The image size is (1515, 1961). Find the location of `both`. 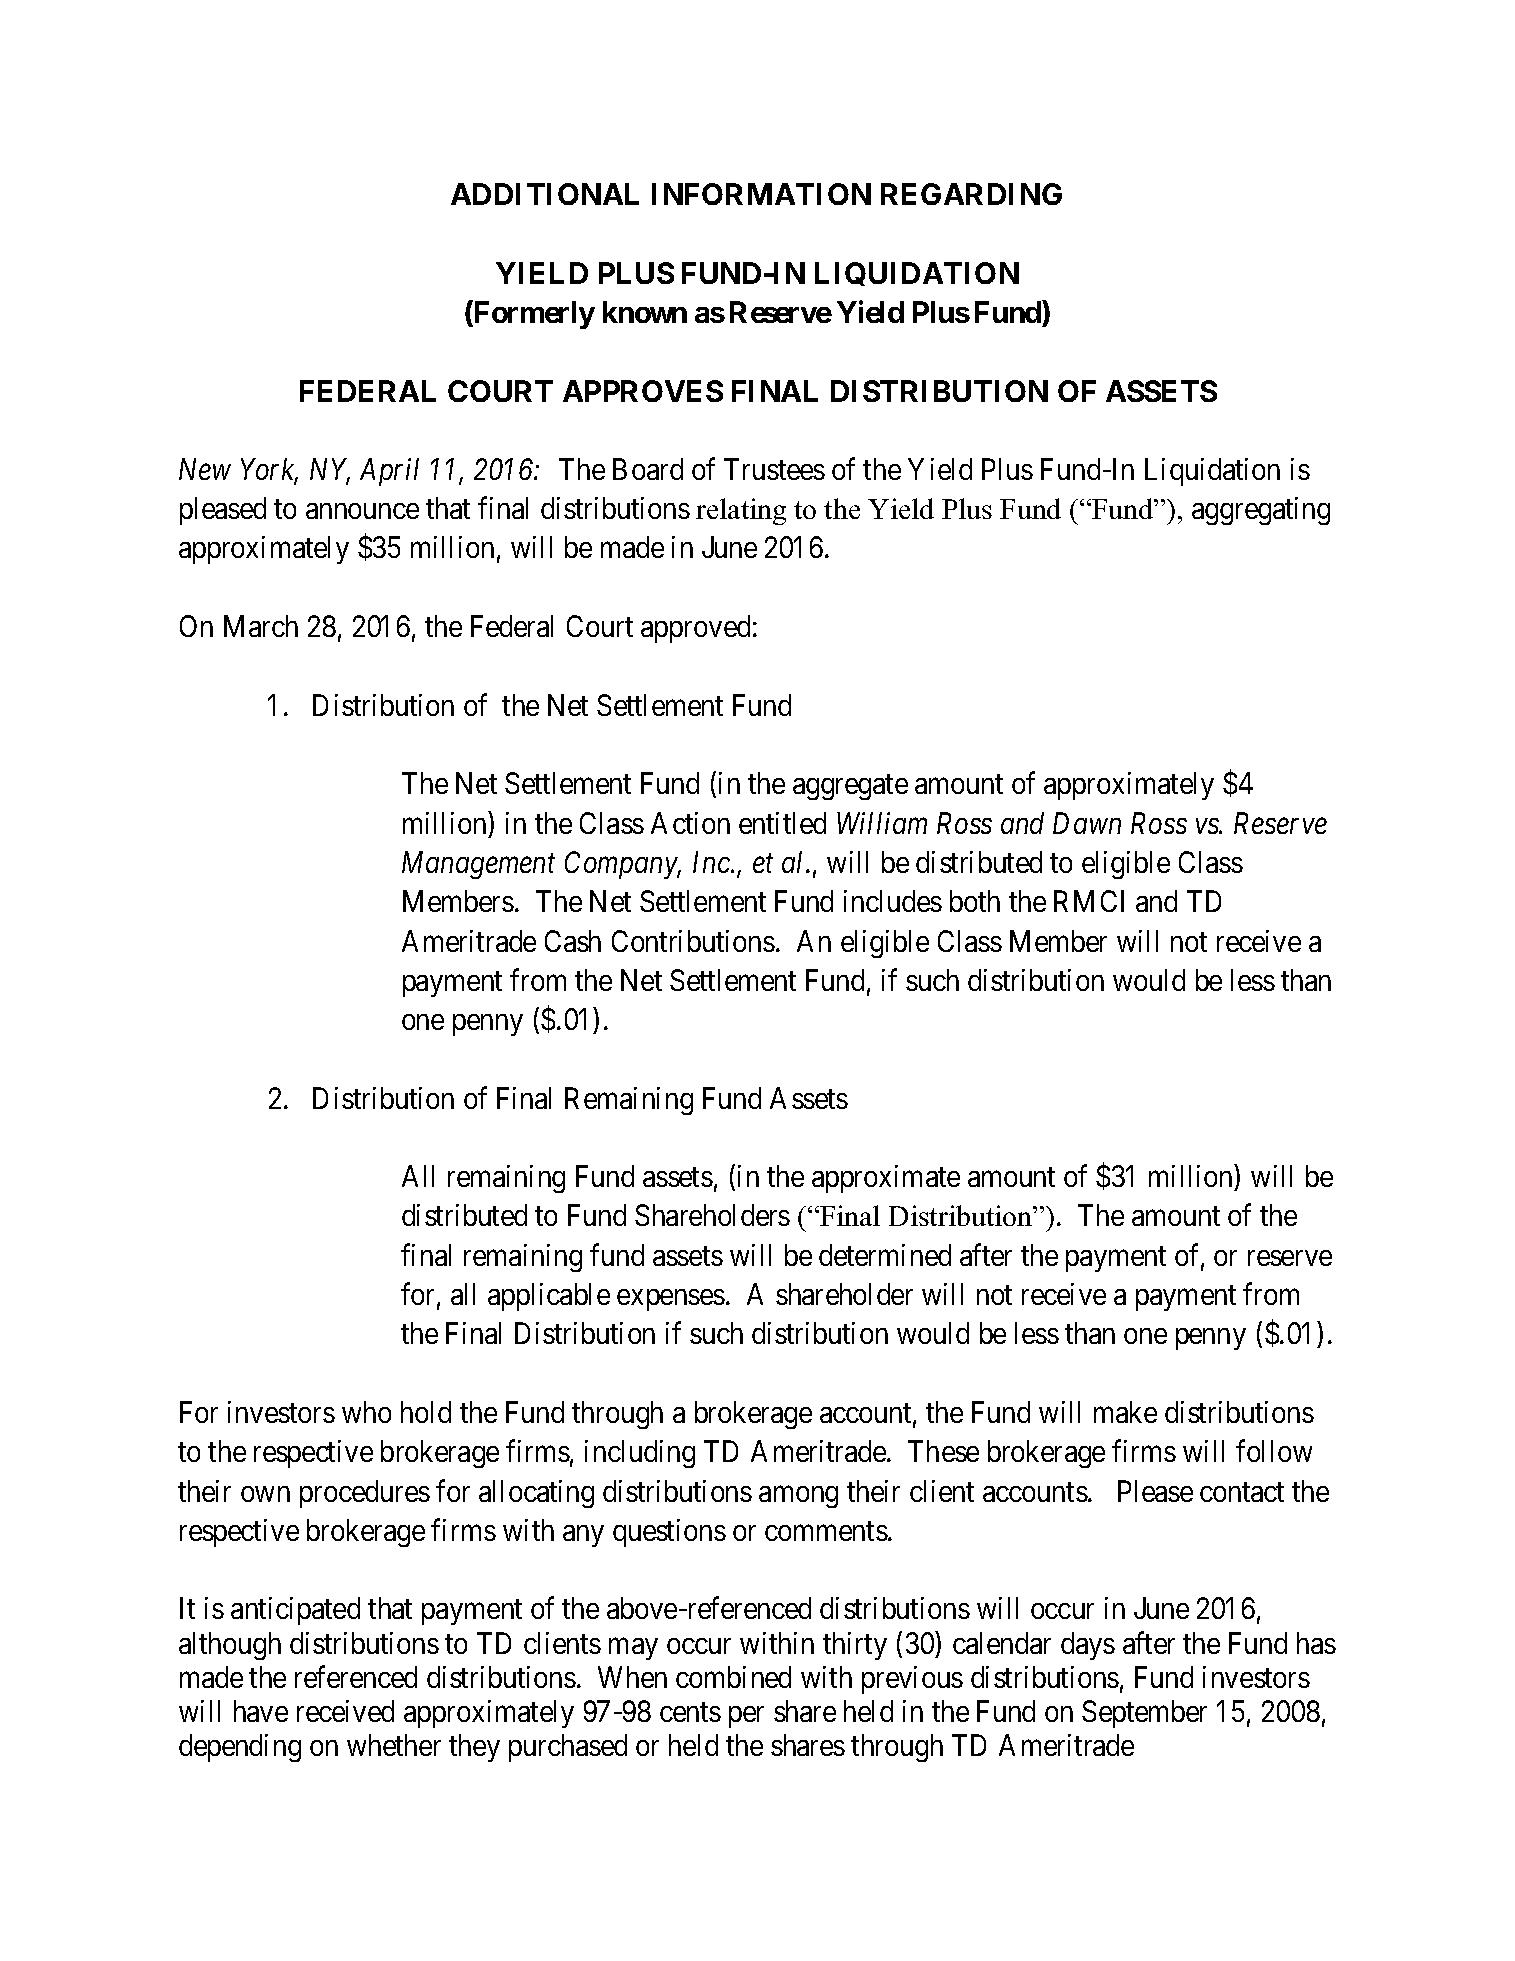

both is located at coordinates (975, 901).
